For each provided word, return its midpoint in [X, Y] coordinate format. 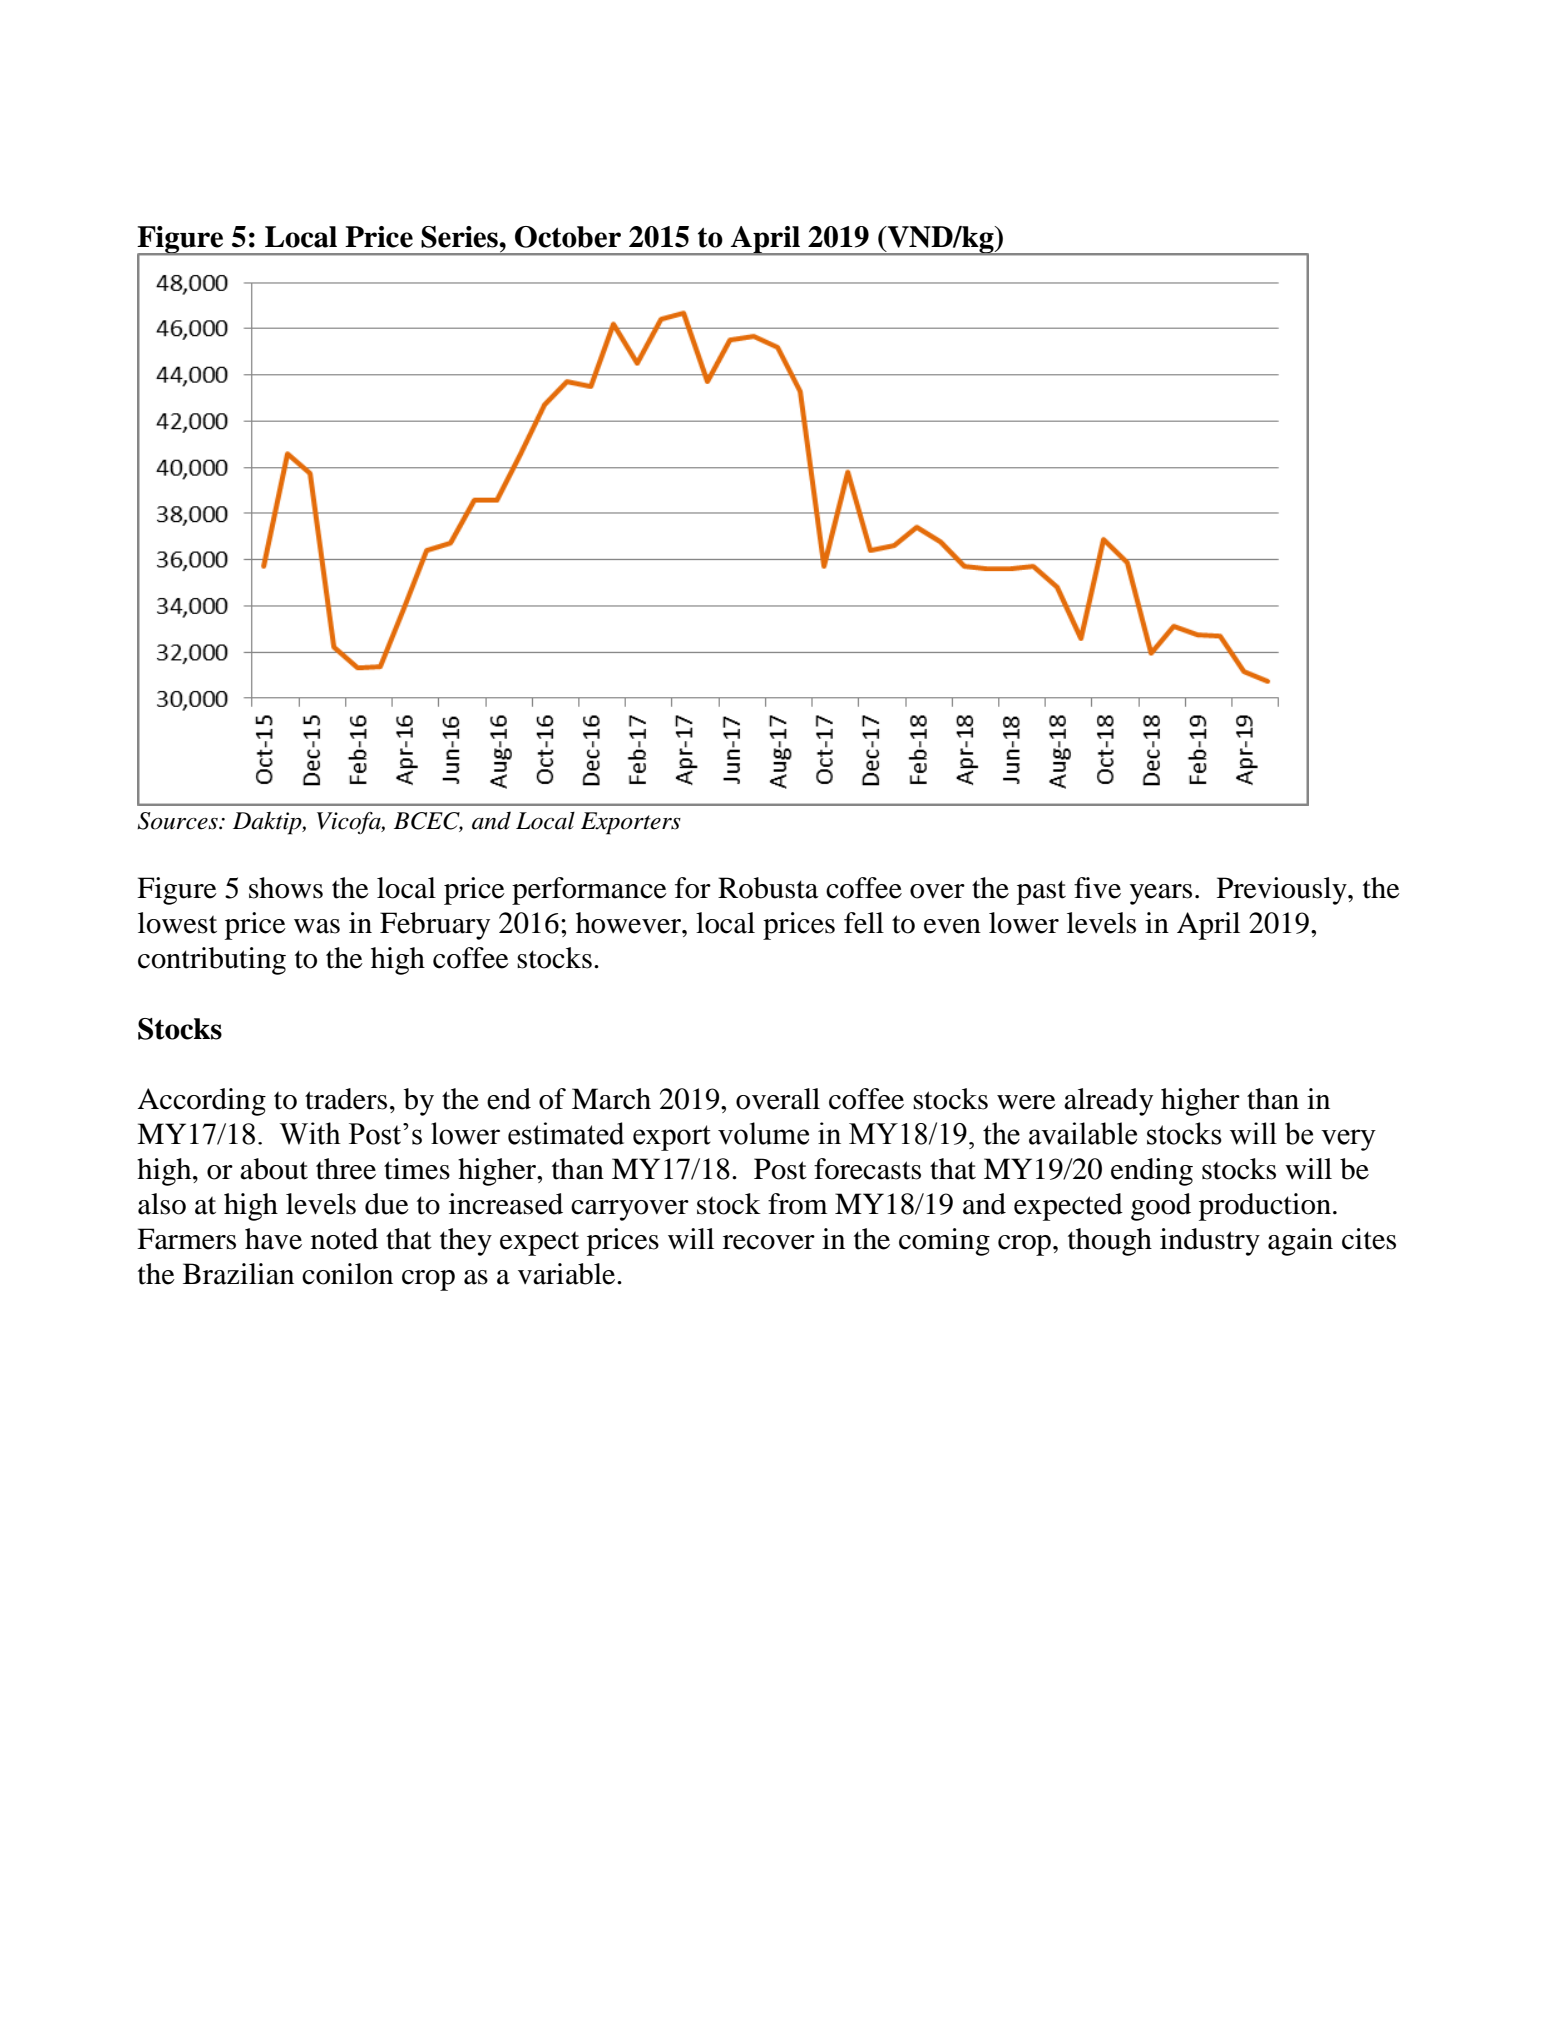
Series [460, 237]
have [273, 1239]
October [568, 237]
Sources [178, 821]
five [1097, 888]
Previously [1283, 891]
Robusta [768, 888]
